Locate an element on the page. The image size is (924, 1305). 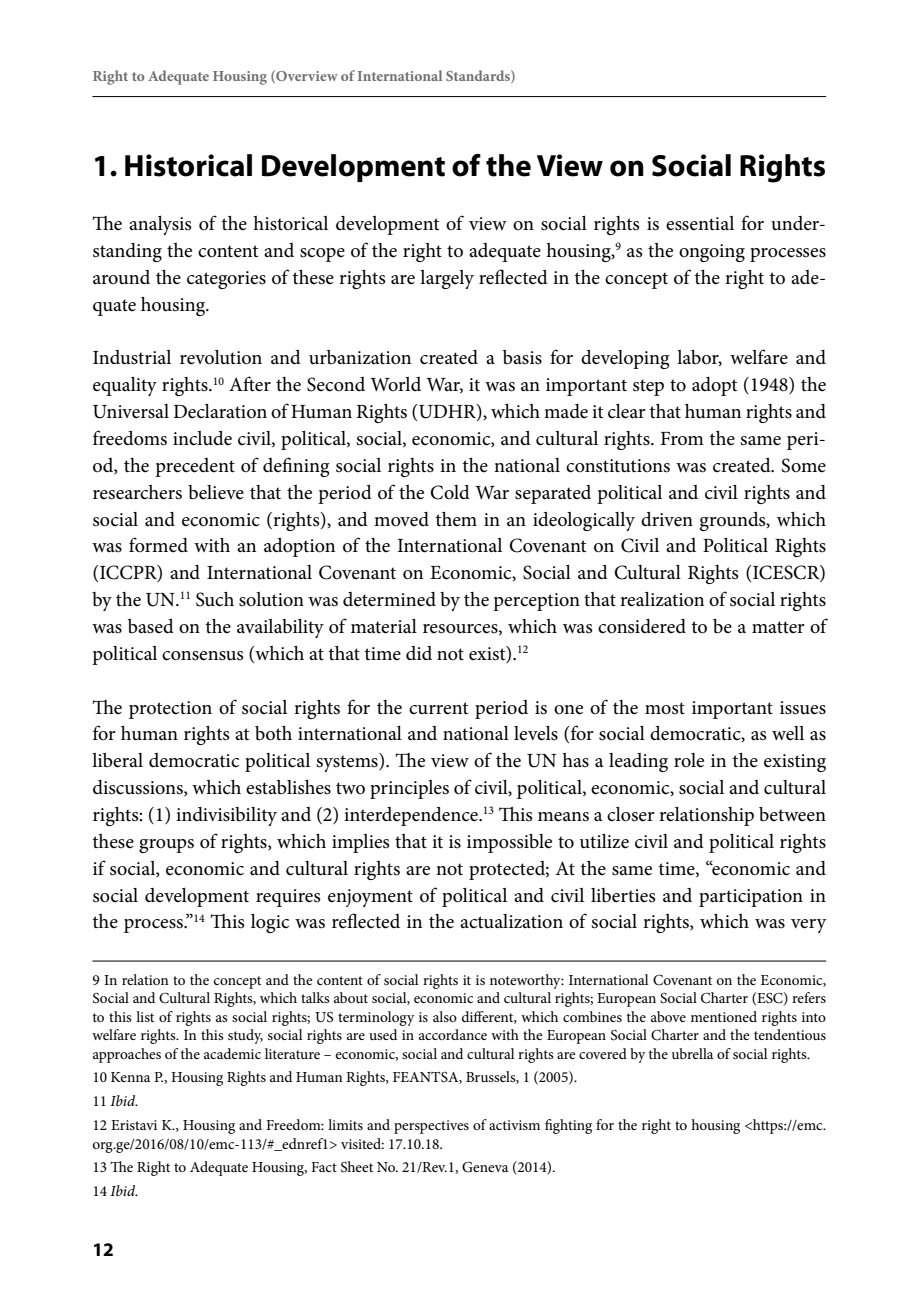
protection is located at coordinates (170, 710).
